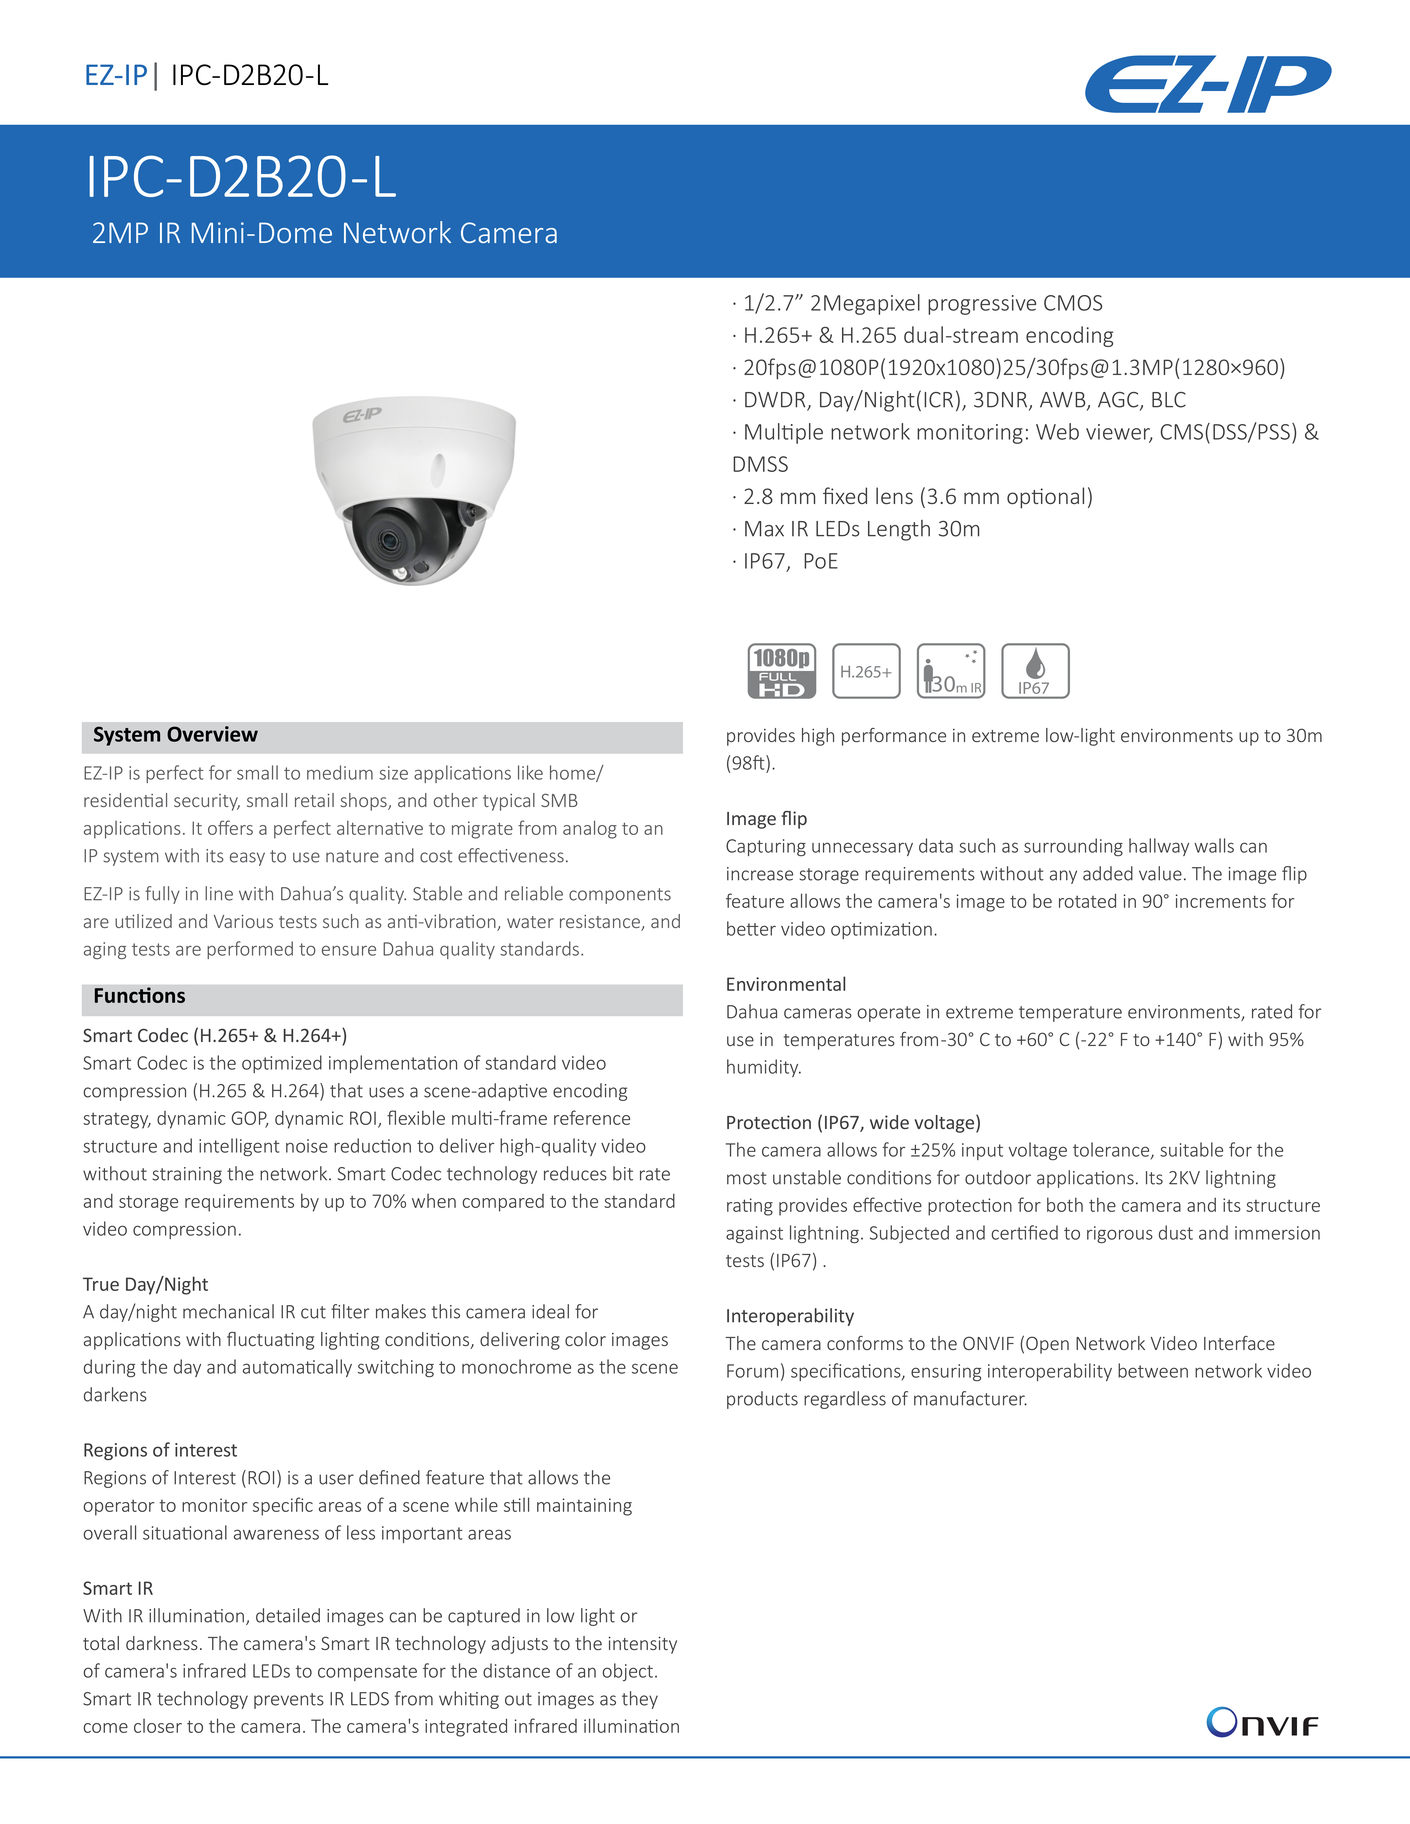 The width and height of the screenshot is (1410, 1824). I want to click on AGC, so click(1119, 401).
